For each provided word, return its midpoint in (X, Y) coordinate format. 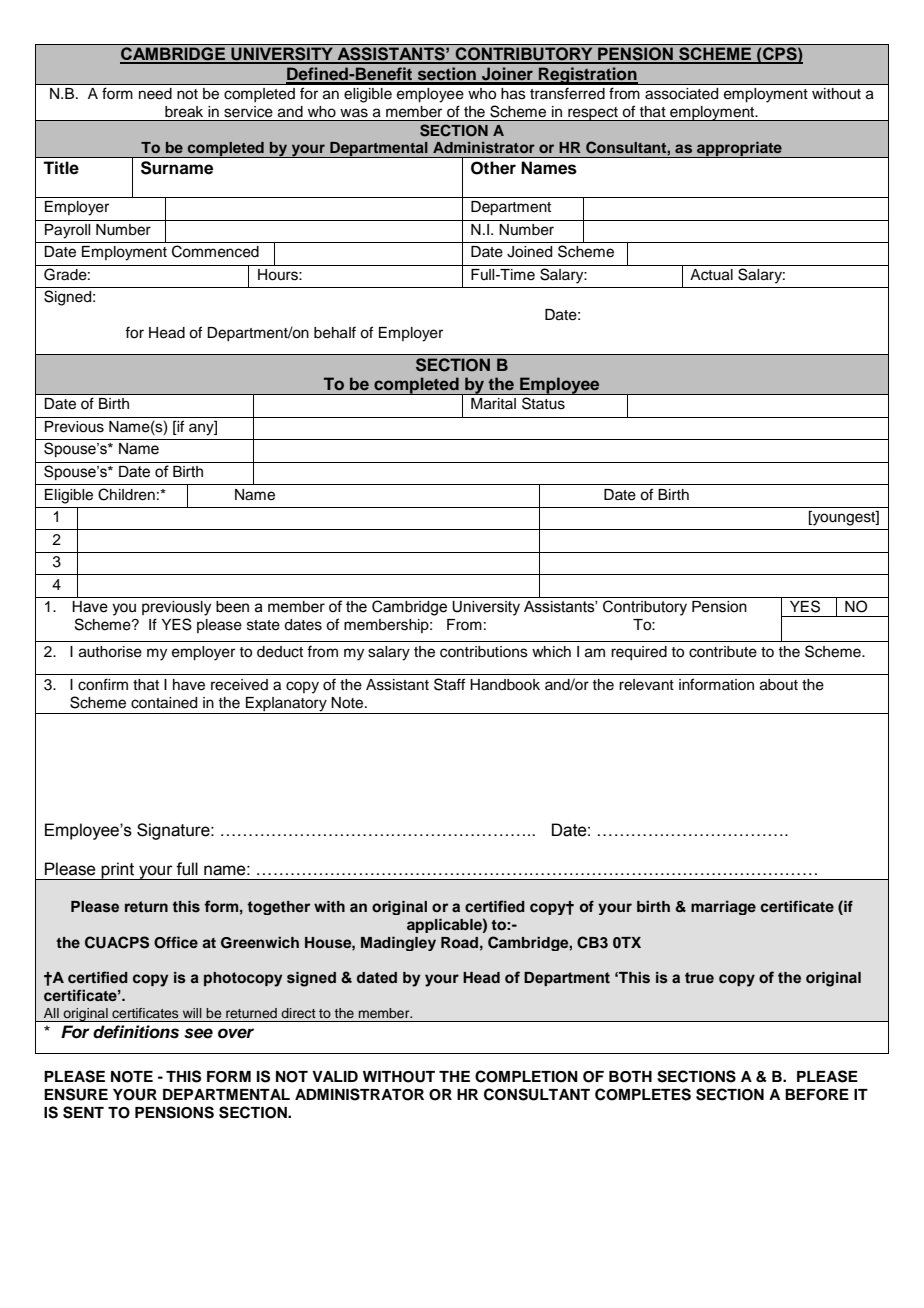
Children (126, 494)
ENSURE (76, 1094)
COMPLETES (643, 1094)
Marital (493, 404)
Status (543, 403)
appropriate (739, 149)
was (354, 112)
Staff (449, 684)
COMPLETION (526, 1076)
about (779, 685)
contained (164, 703)
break (184, 111)
